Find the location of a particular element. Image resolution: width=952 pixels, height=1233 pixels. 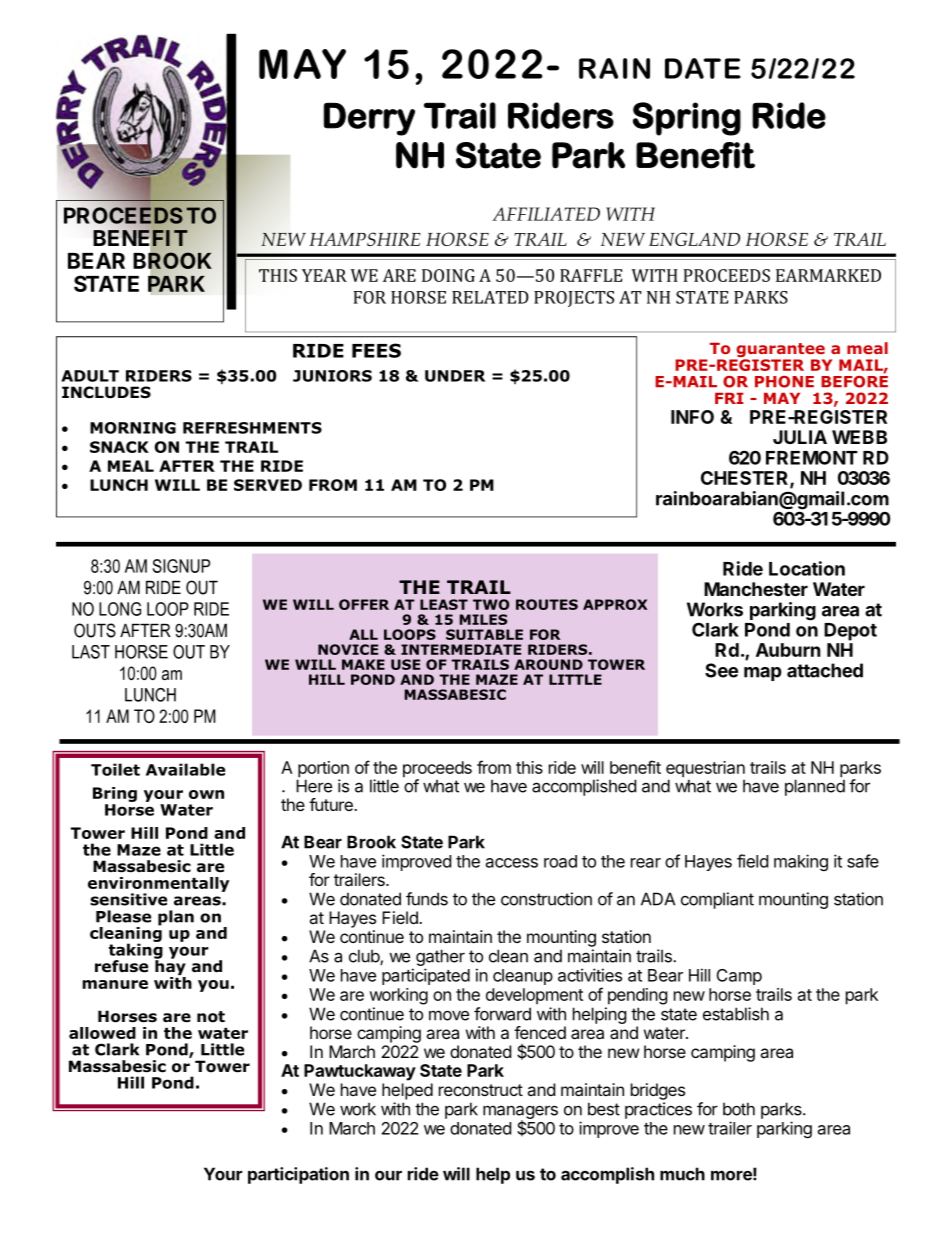

making is located at coordinates (801, 862).
